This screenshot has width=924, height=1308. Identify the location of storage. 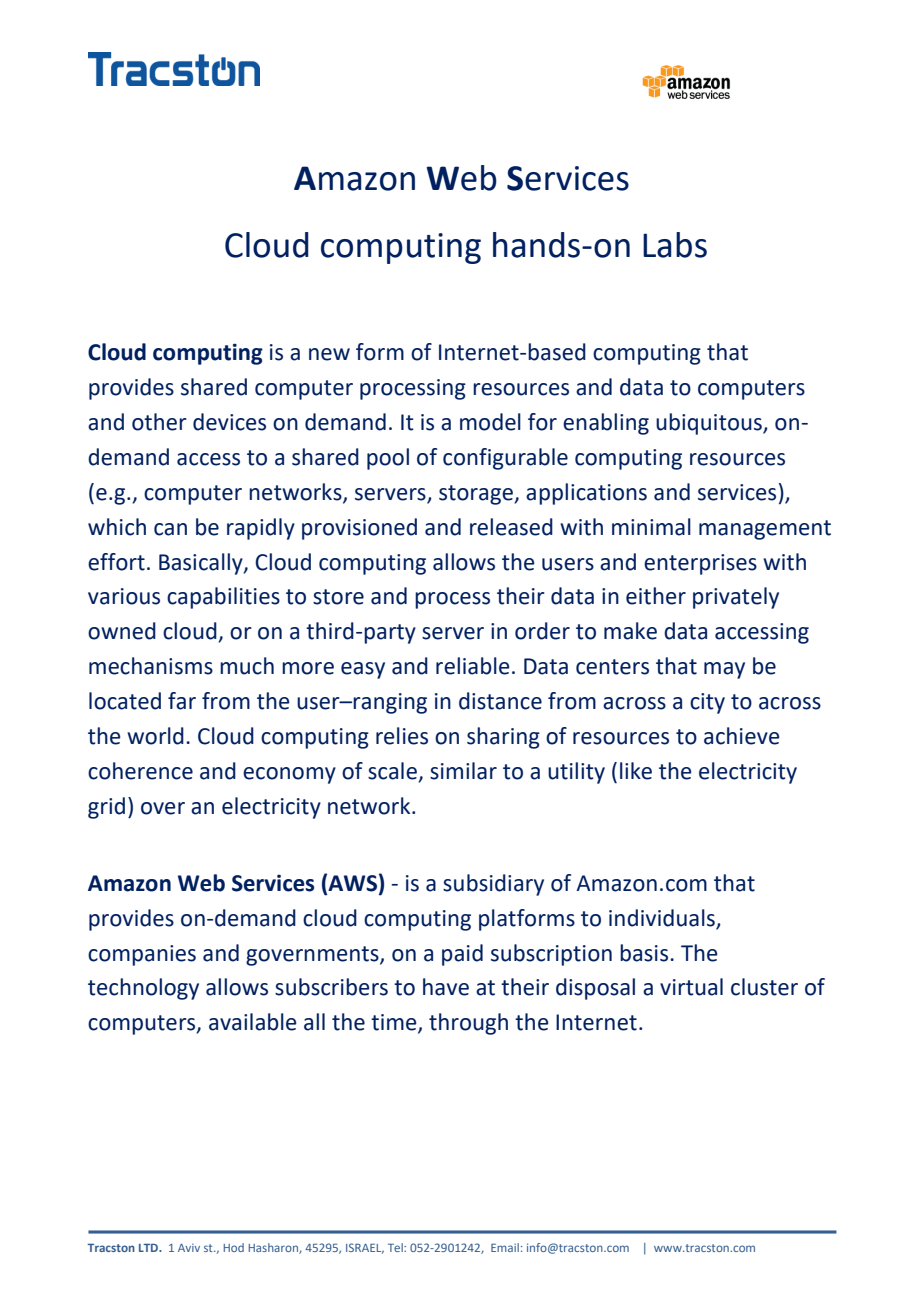
(477, 495).
